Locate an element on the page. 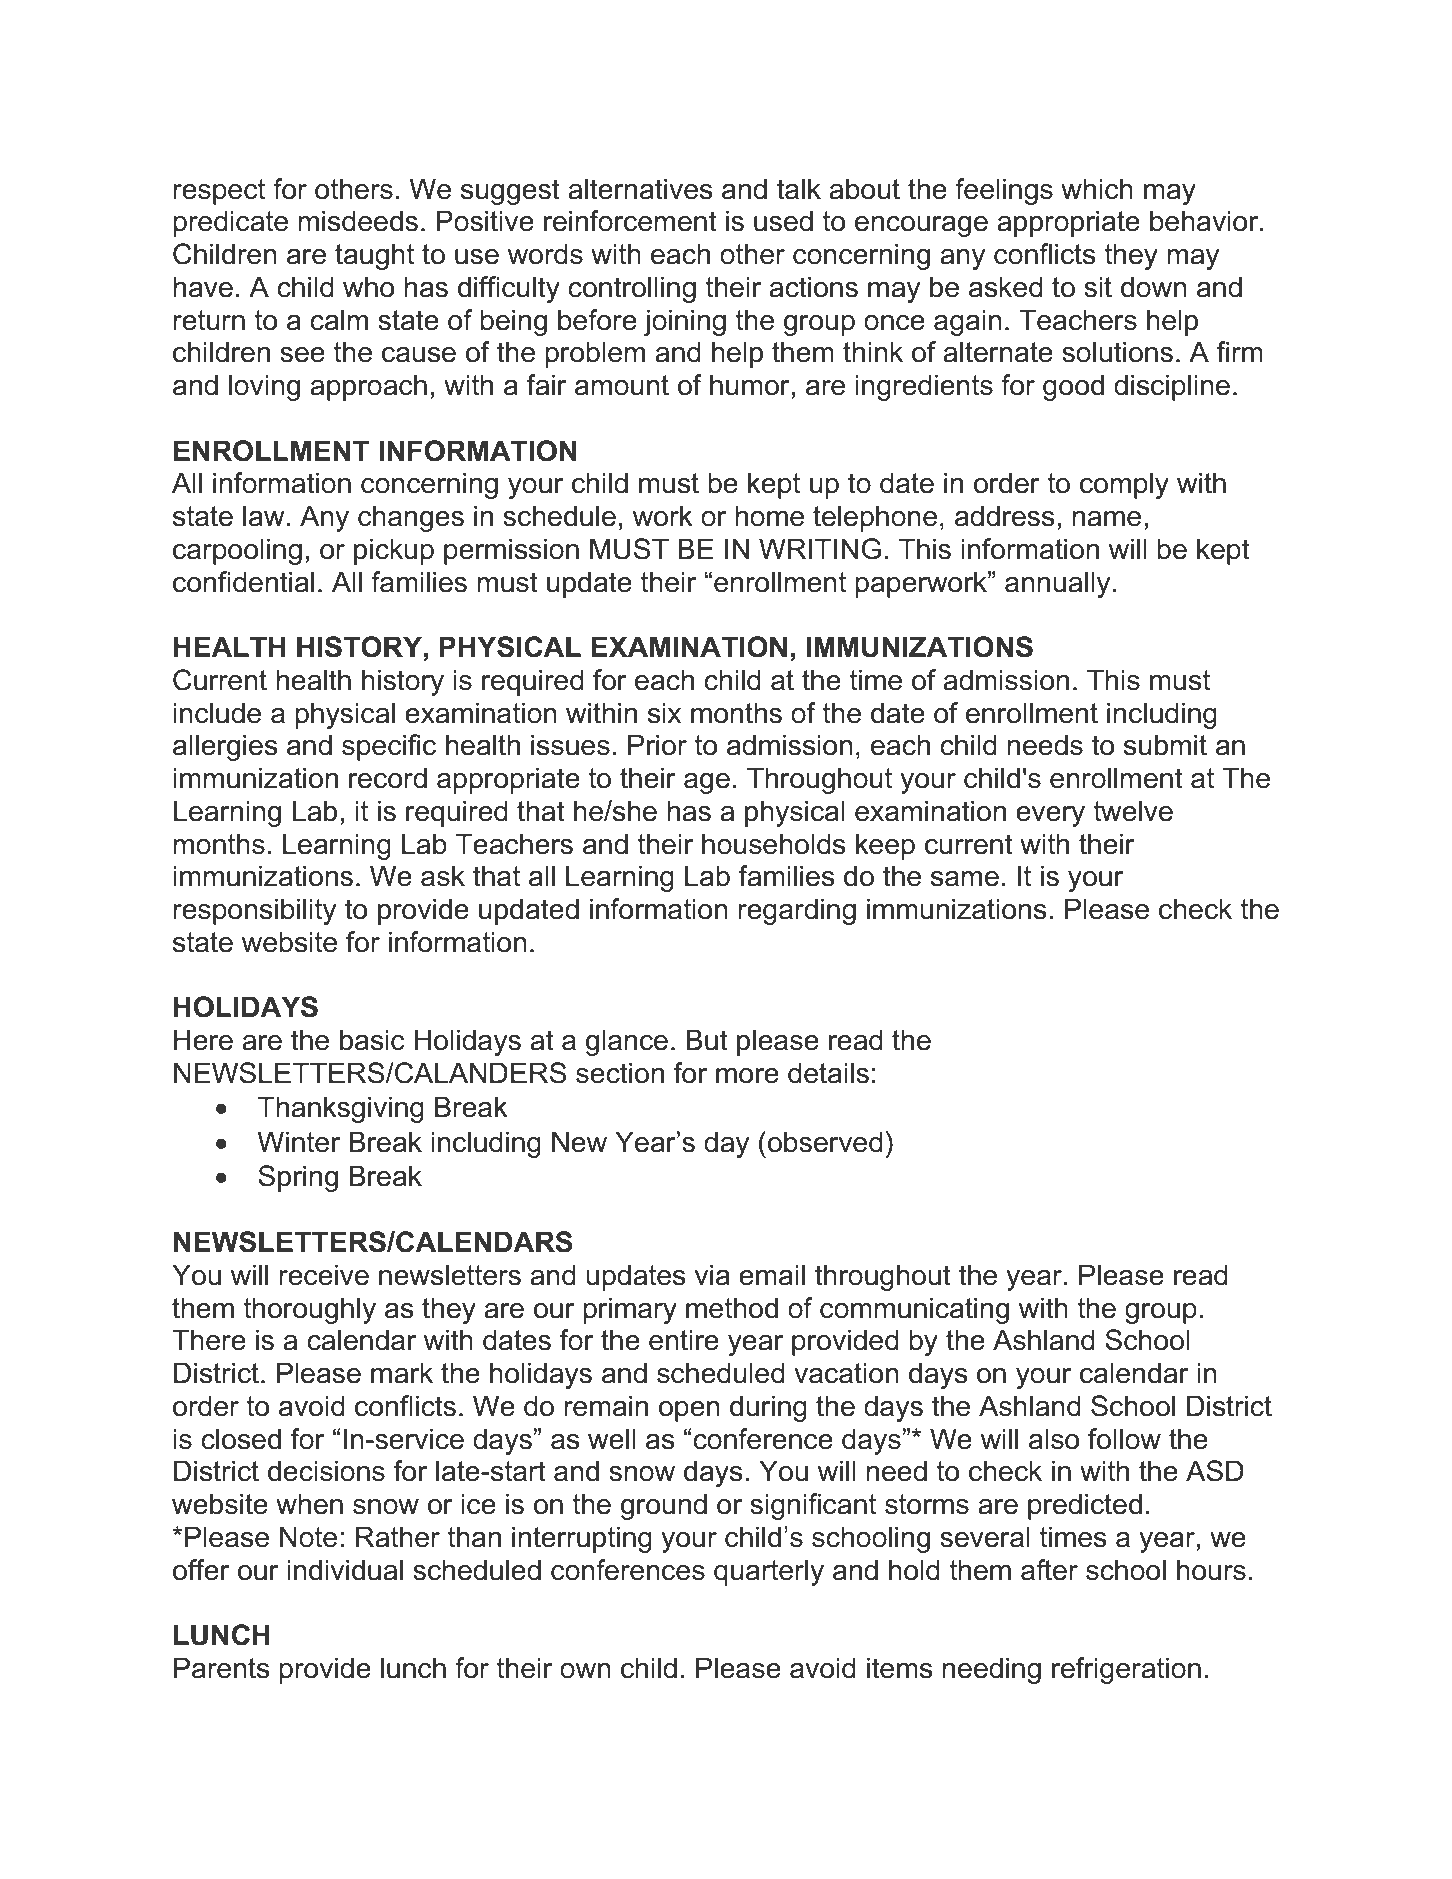  individual is located at coordinates (345, 1570).
